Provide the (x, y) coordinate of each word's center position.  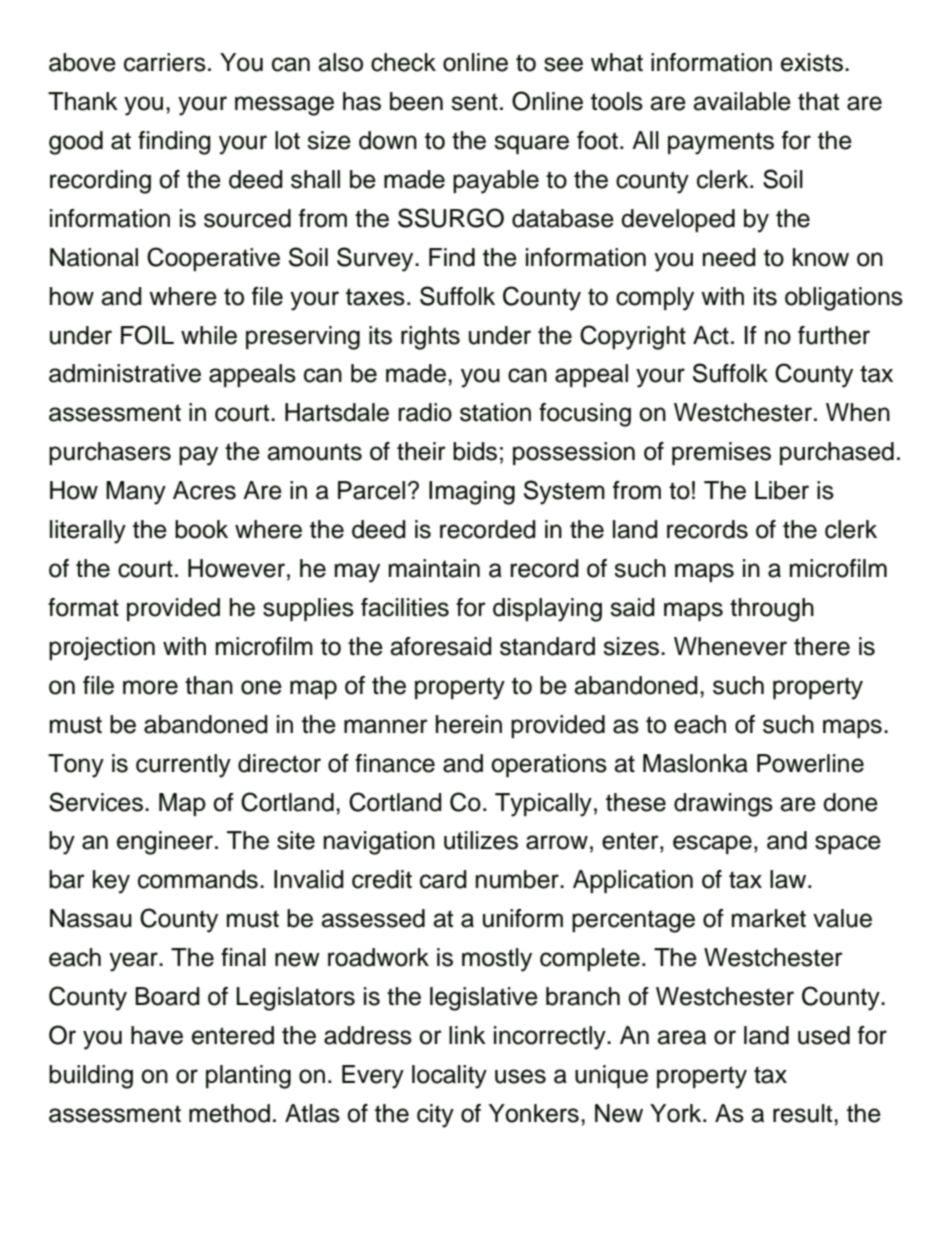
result (804, 1113)
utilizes (481, 840)
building (91, 1077)
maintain (434, 568)
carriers (165, 62)
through (772, 610)
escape (712, 844)
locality (449, 1077)
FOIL (147, 335)
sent (474, 102)
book (201, 529)
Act (711, 335)
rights (430, 338)
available (742, 101)
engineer (166, 843)
